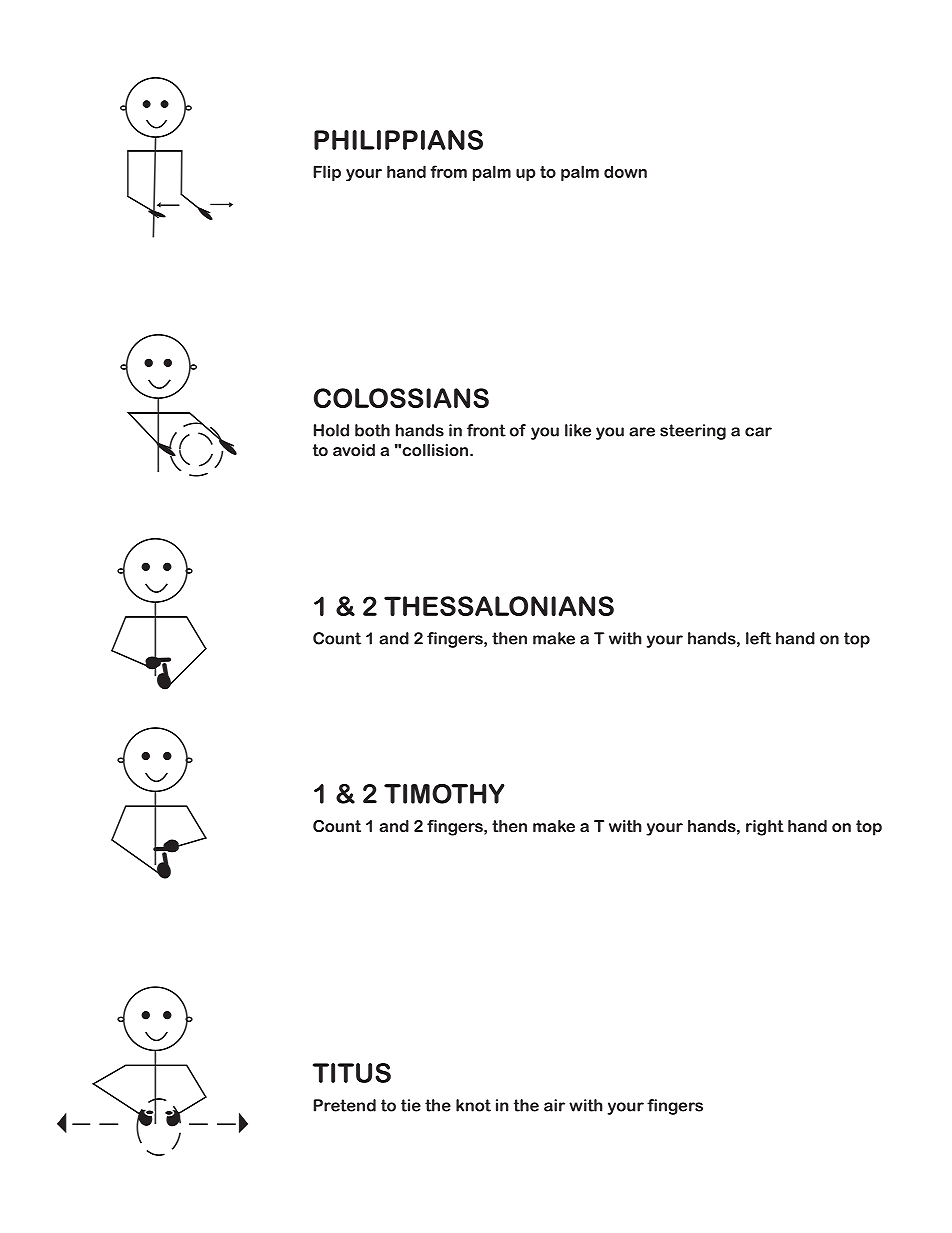 This image has width=952, height=1233. I want to click on car, so click(758, 432).
